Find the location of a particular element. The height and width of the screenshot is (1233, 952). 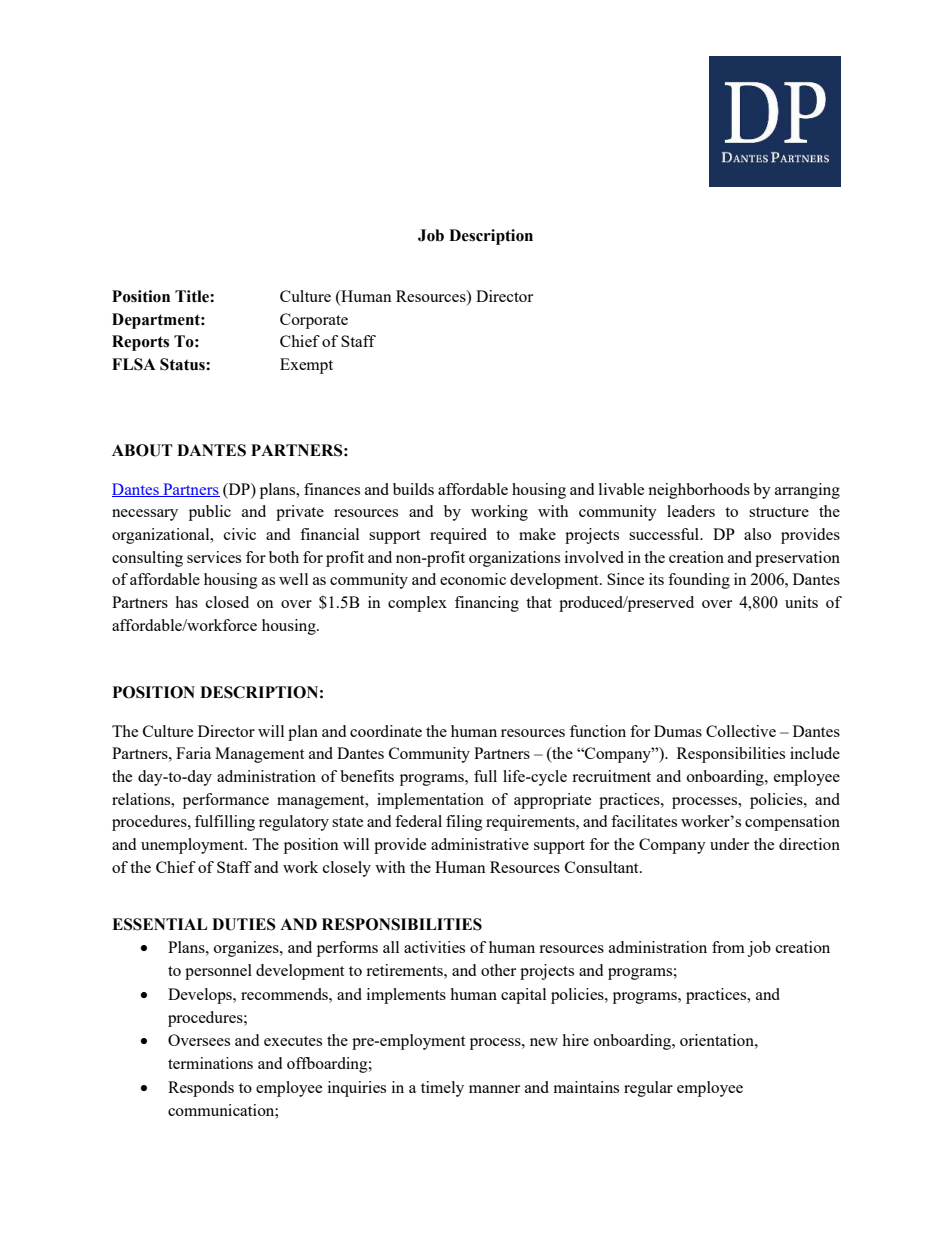

neighborhoods is located at coordinates (699, 491).
